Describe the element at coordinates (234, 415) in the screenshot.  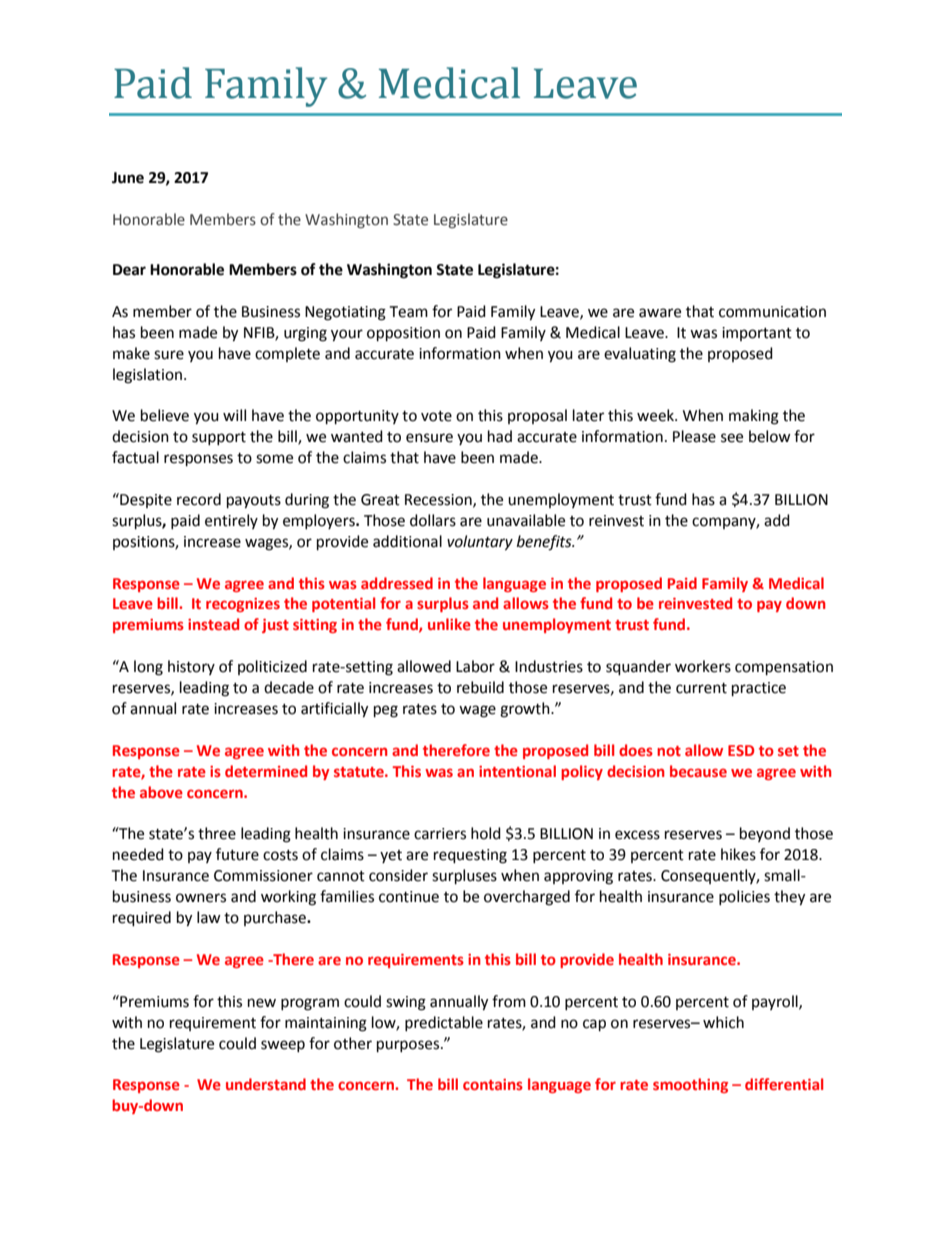
I see `will` at that location.
